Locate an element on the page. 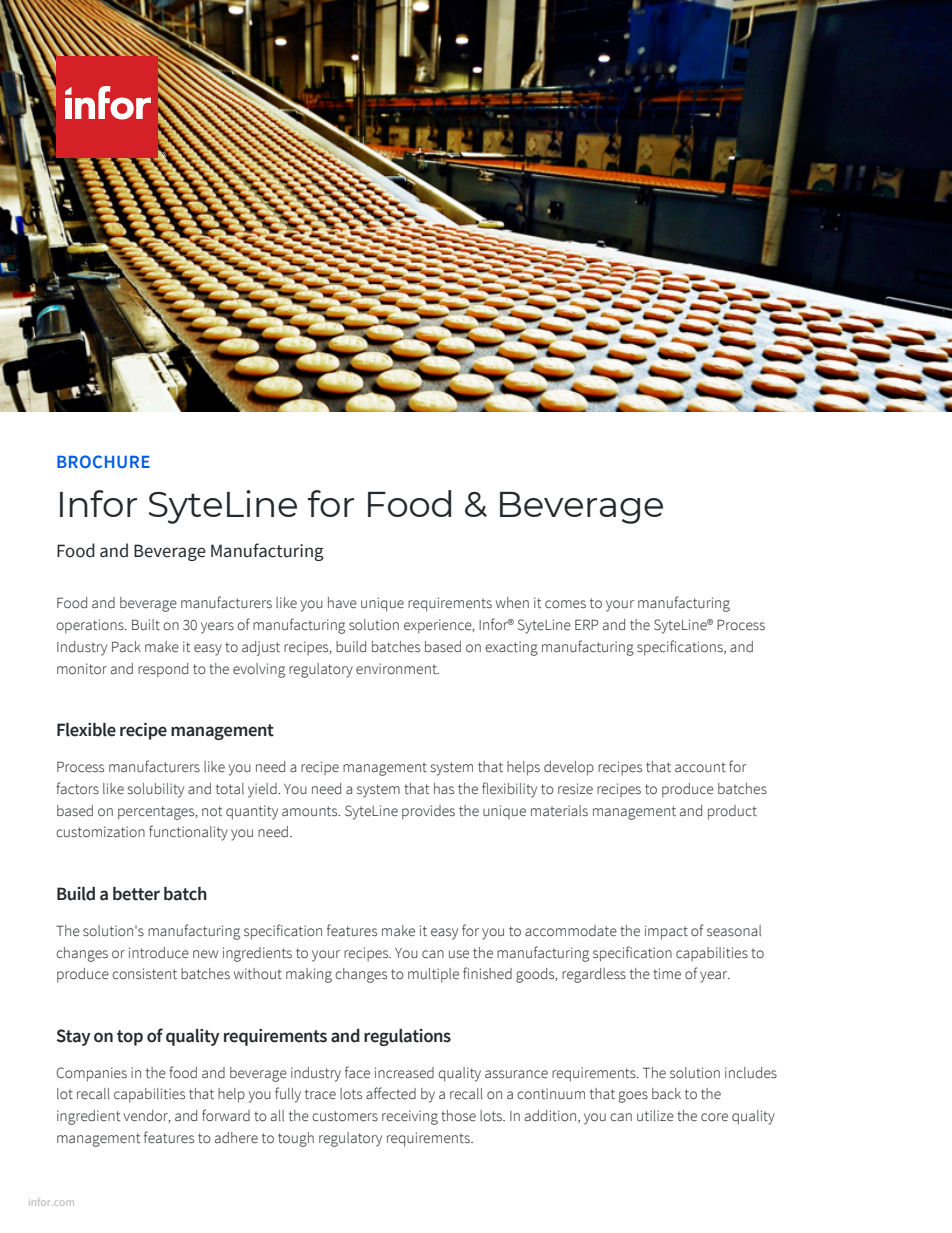  provides is located at coordinates (428, 812).
